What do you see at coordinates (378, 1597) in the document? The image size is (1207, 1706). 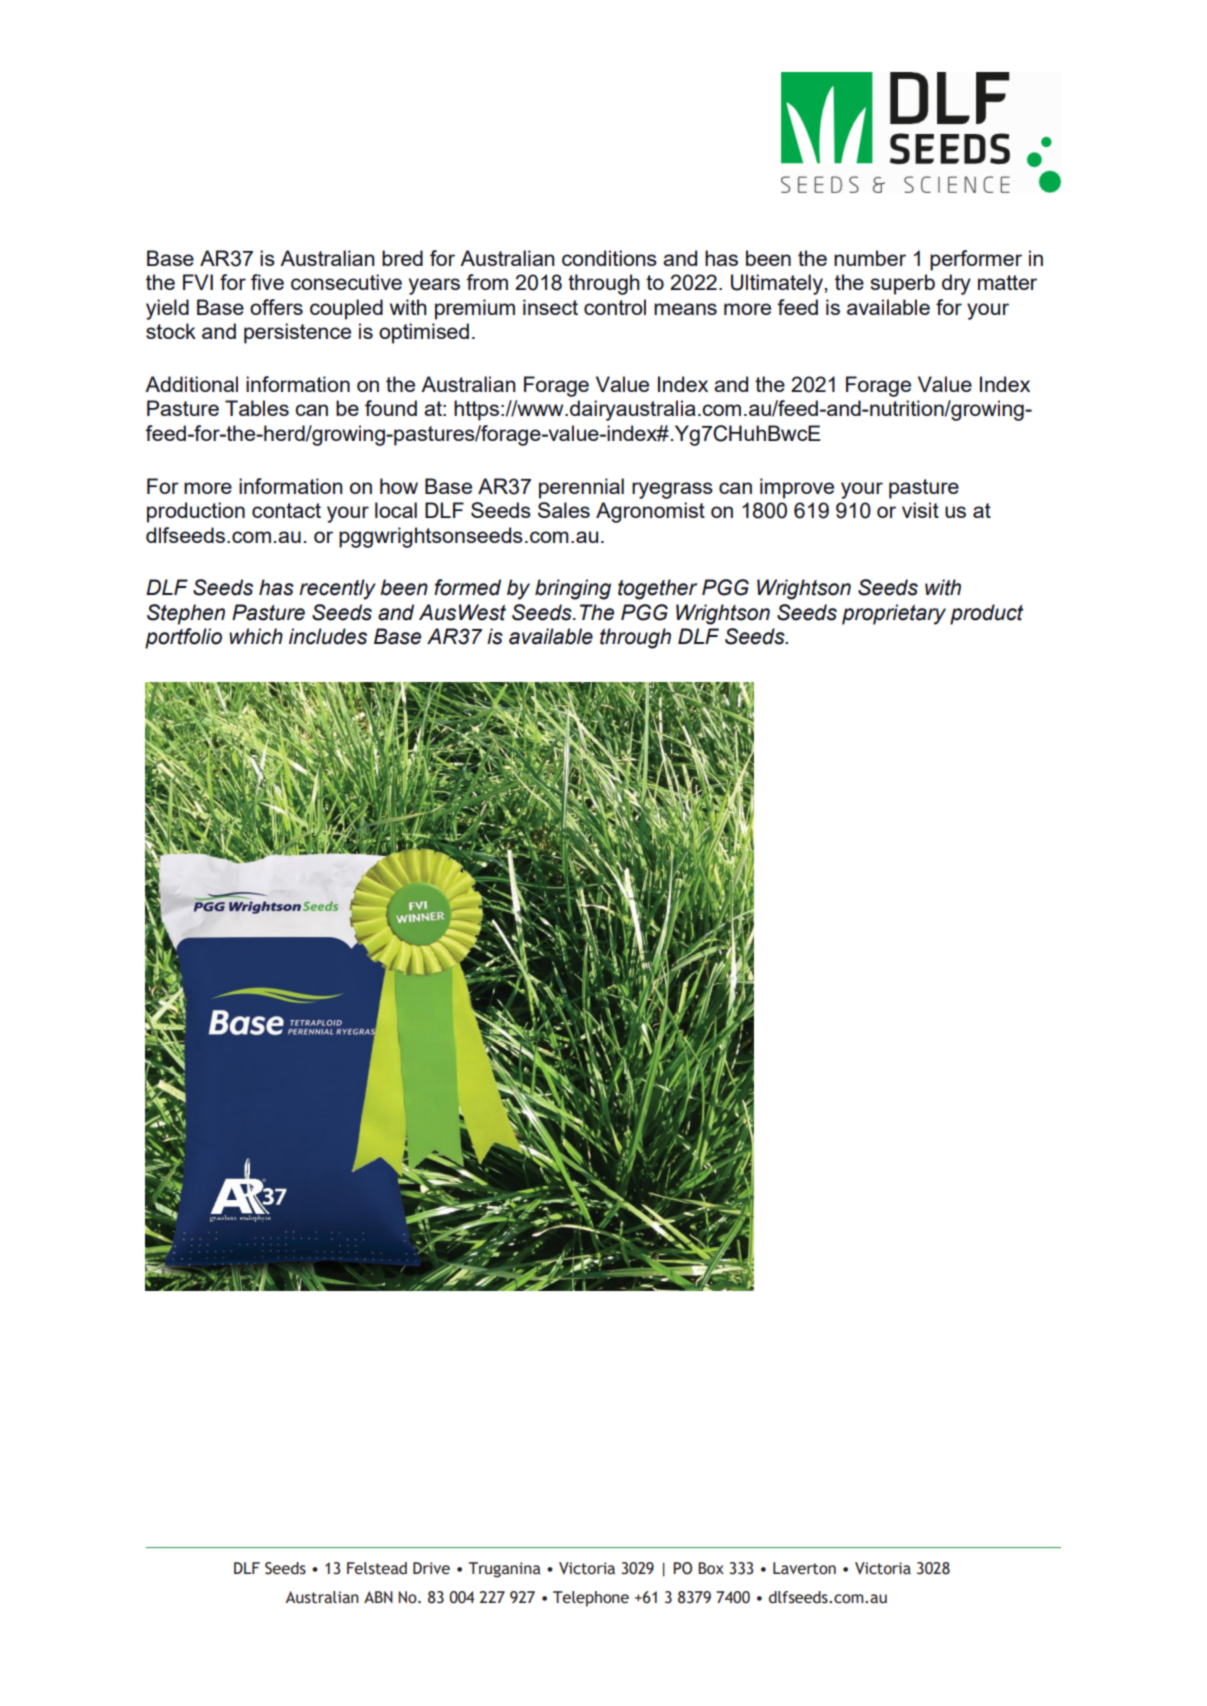 I see `ABN` at bounding box center [378, 1597].
